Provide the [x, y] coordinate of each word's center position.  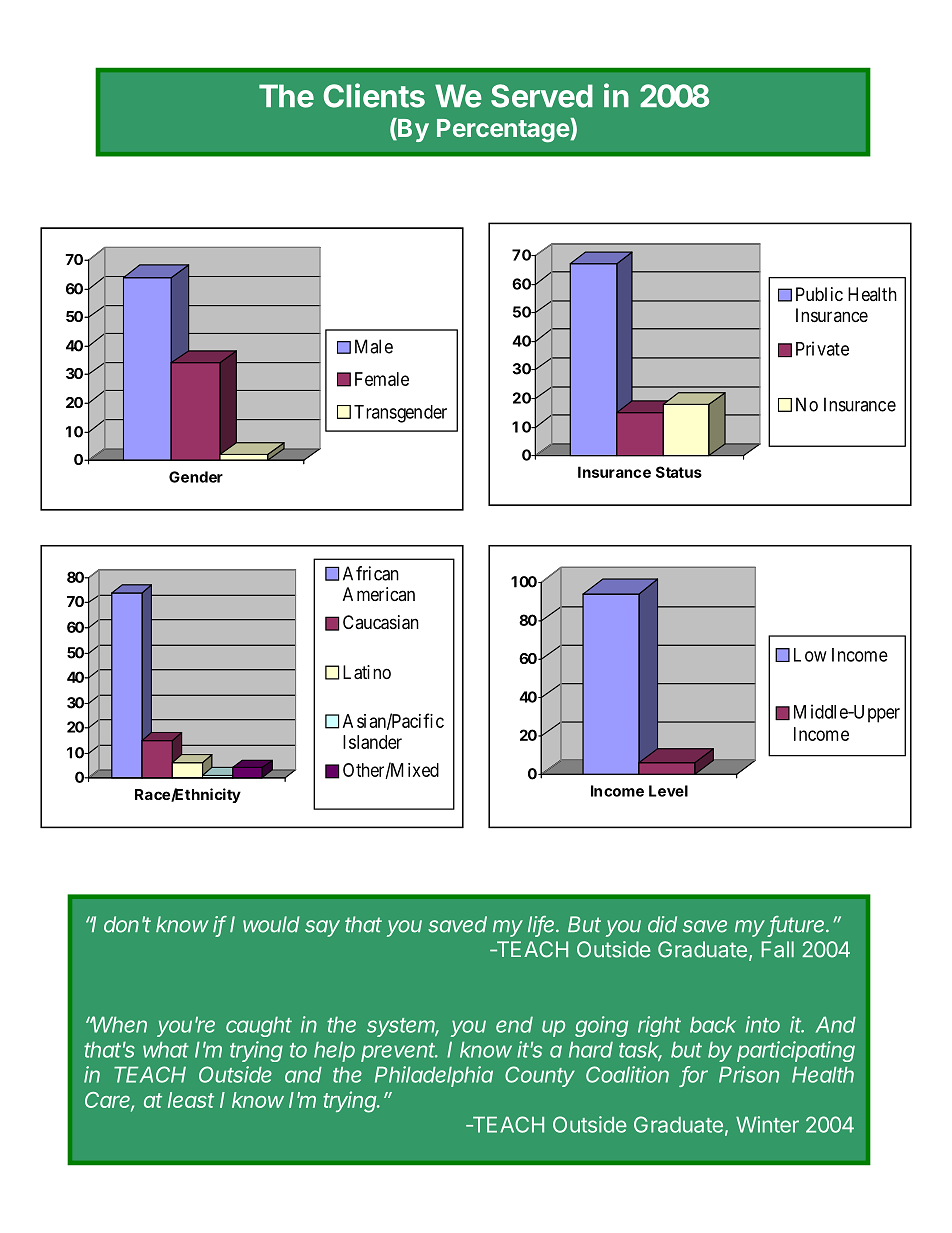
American [379, 594]
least [191, 1100]
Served [542, 96]
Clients [374, 95]
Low [810, 655]
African [371, 573]
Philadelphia [434, 1076]
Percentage [504, 130]
